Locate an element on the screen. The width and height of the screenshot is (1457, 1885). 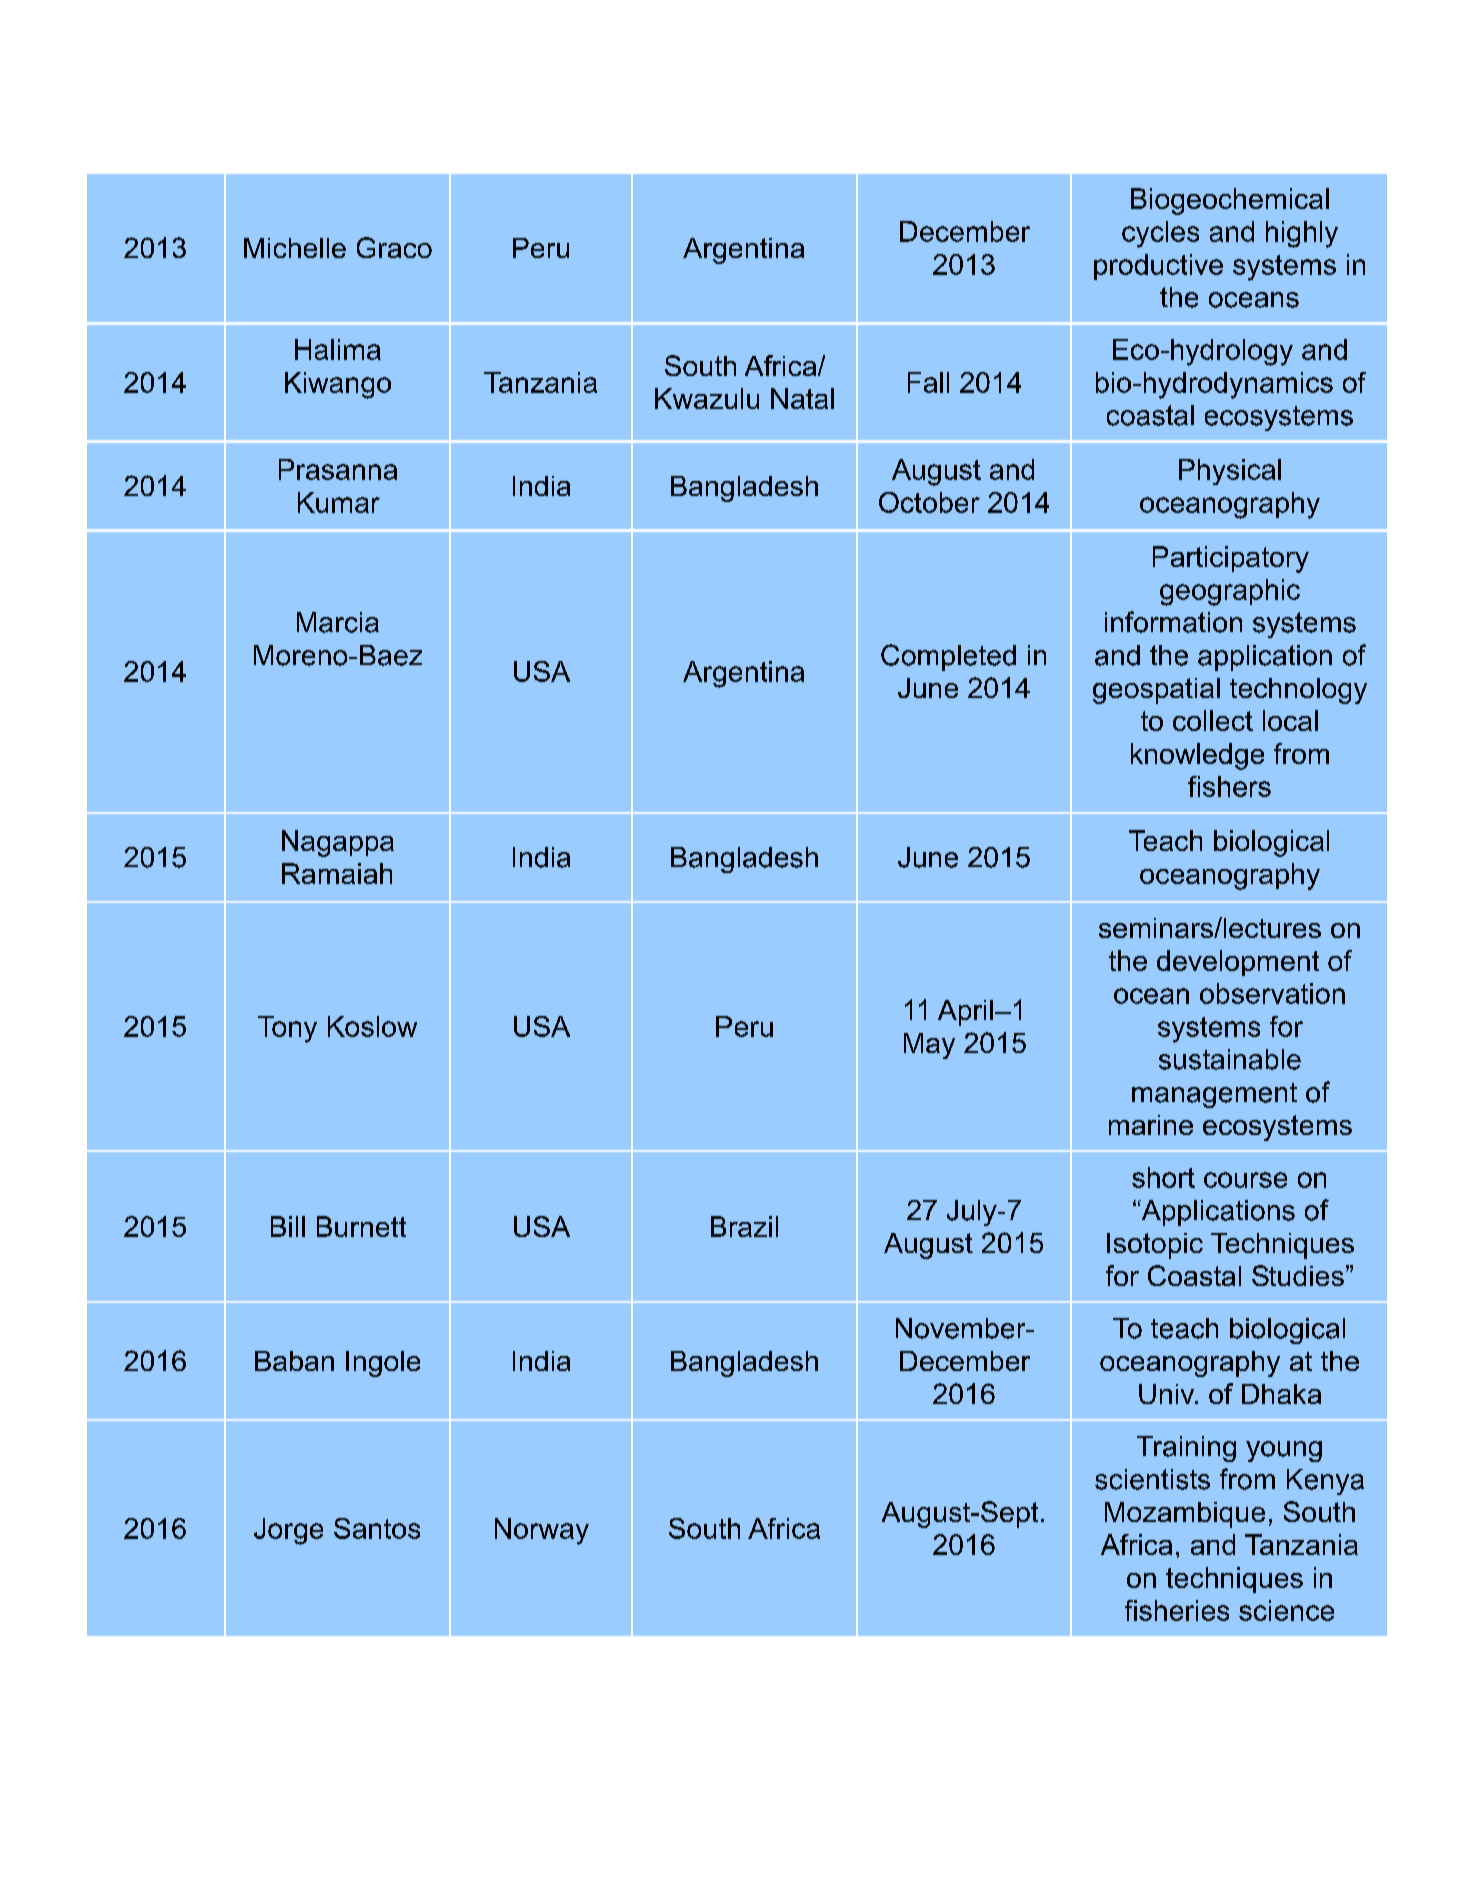
Michelle is located at coordinates (295, 248).
